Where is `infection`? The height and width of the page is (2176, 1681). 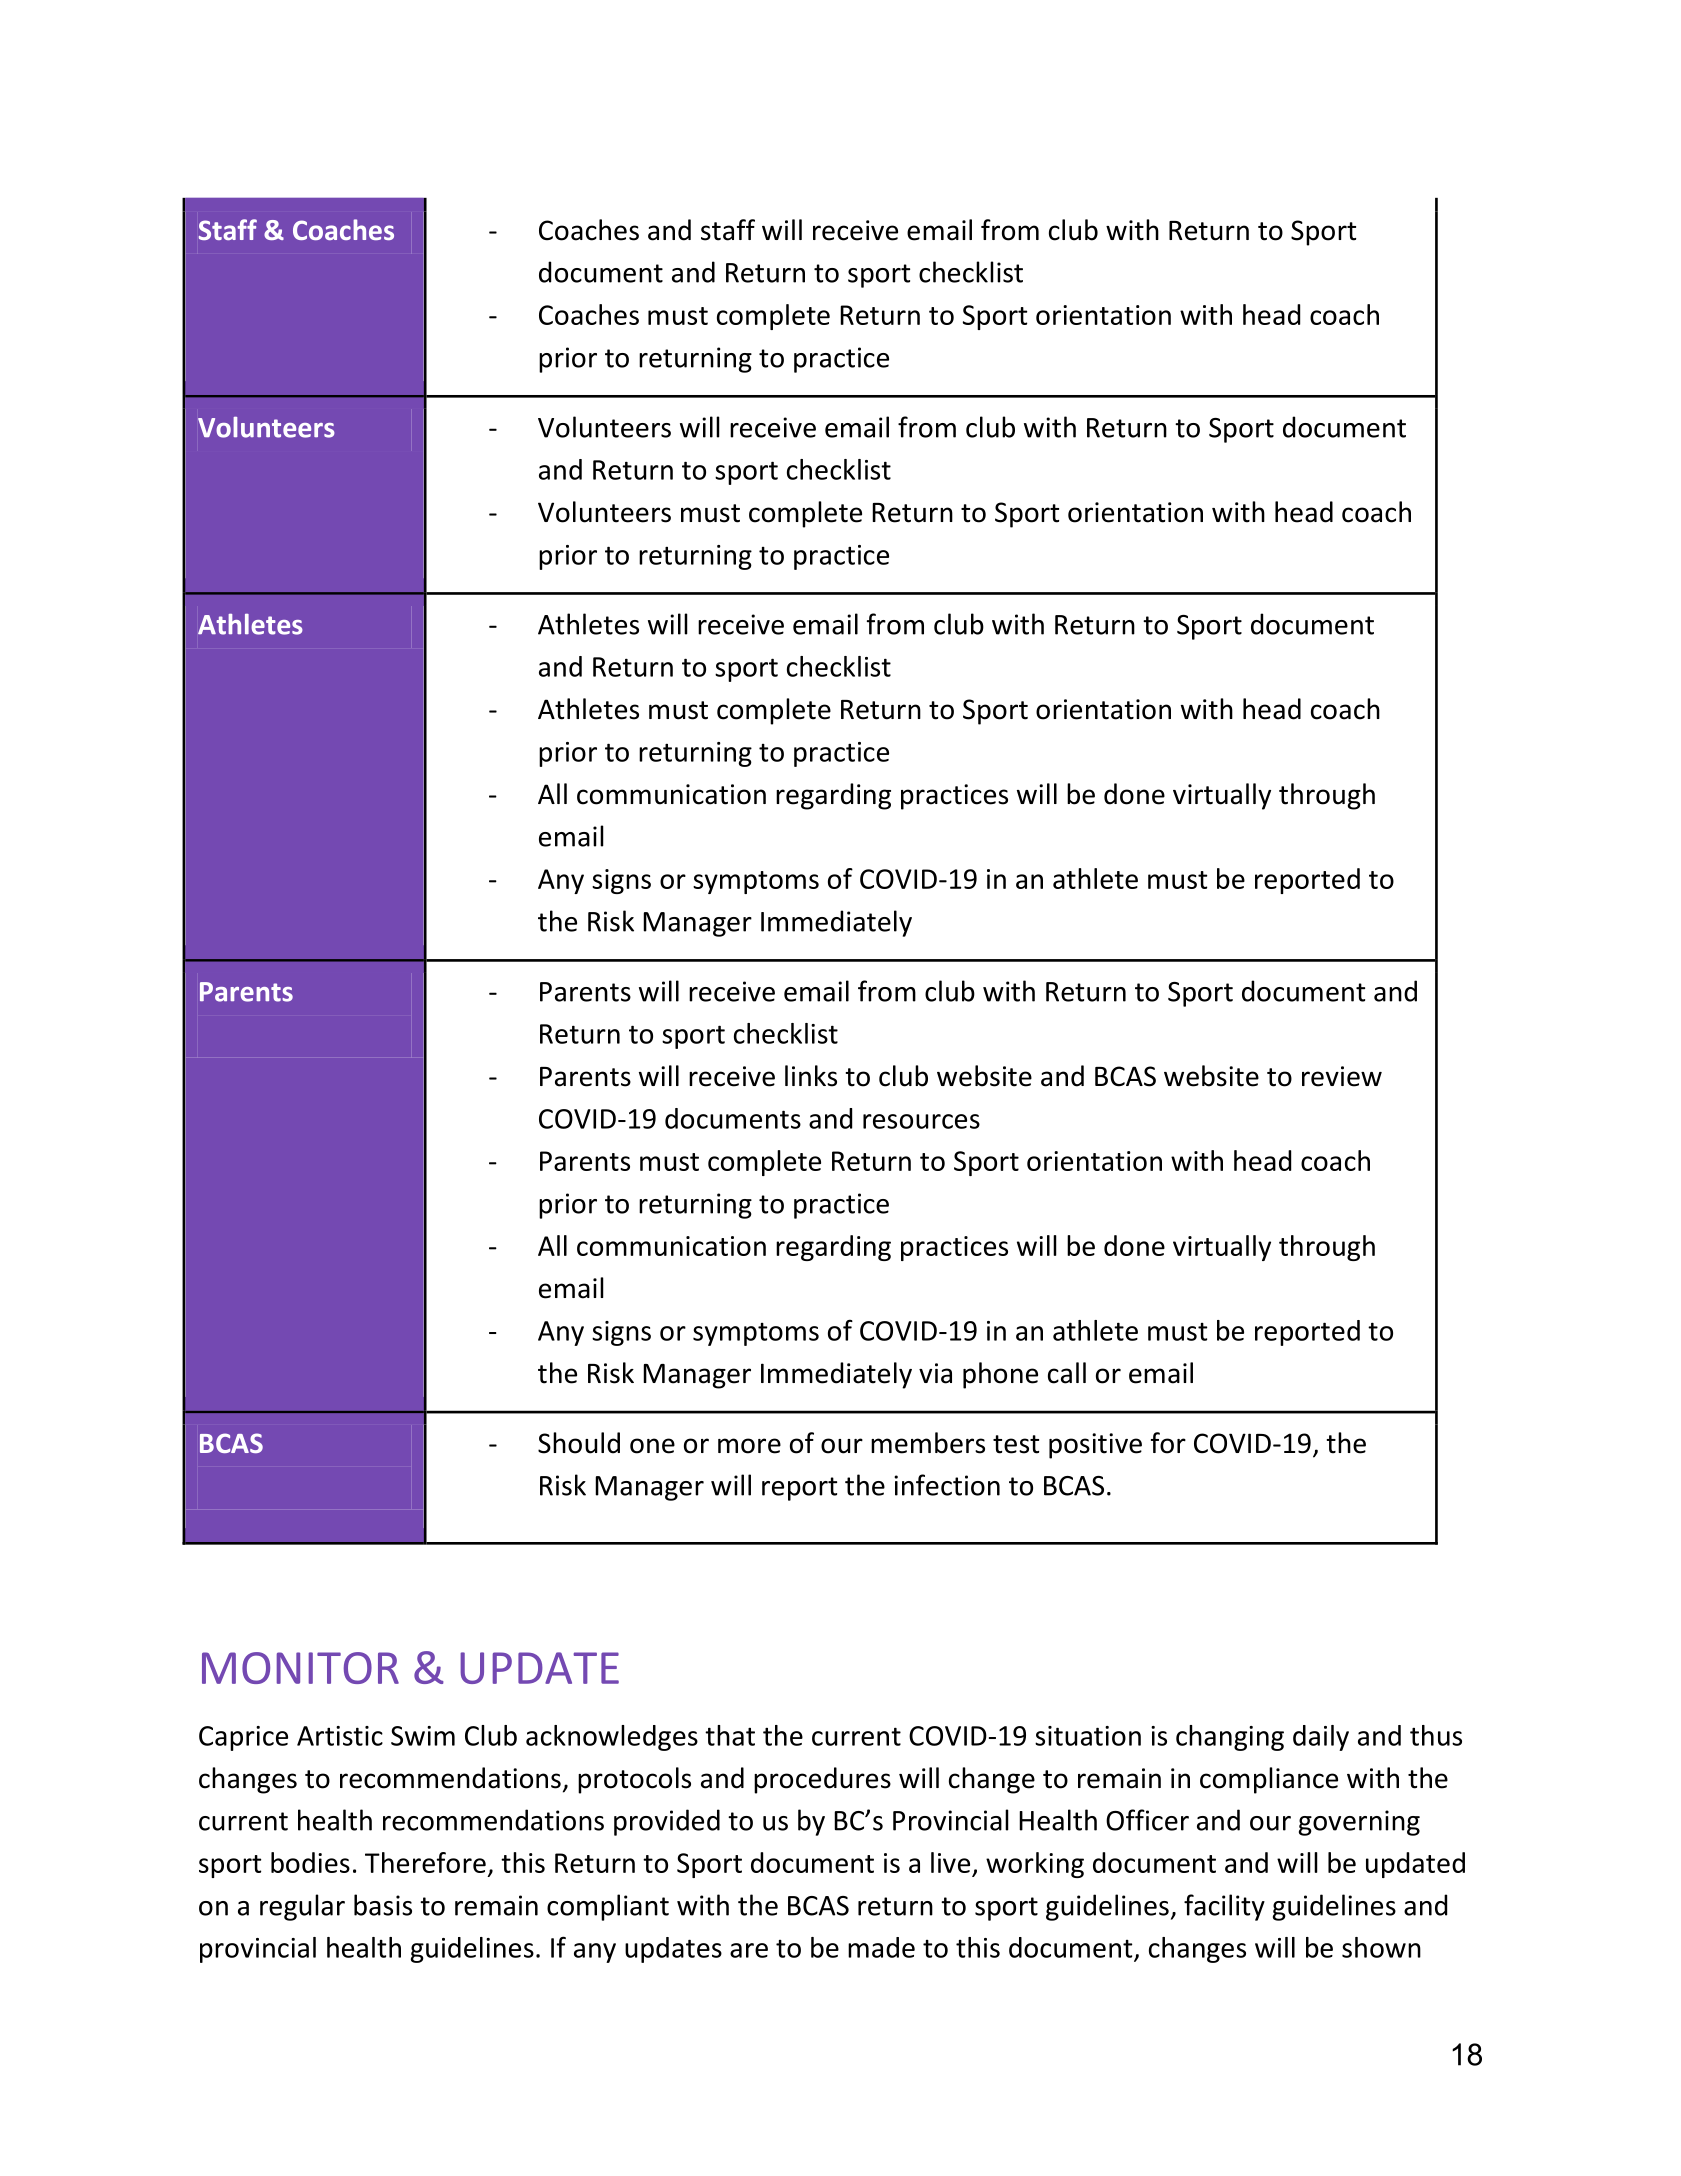 infection is located at coordinates (947, 1485).
